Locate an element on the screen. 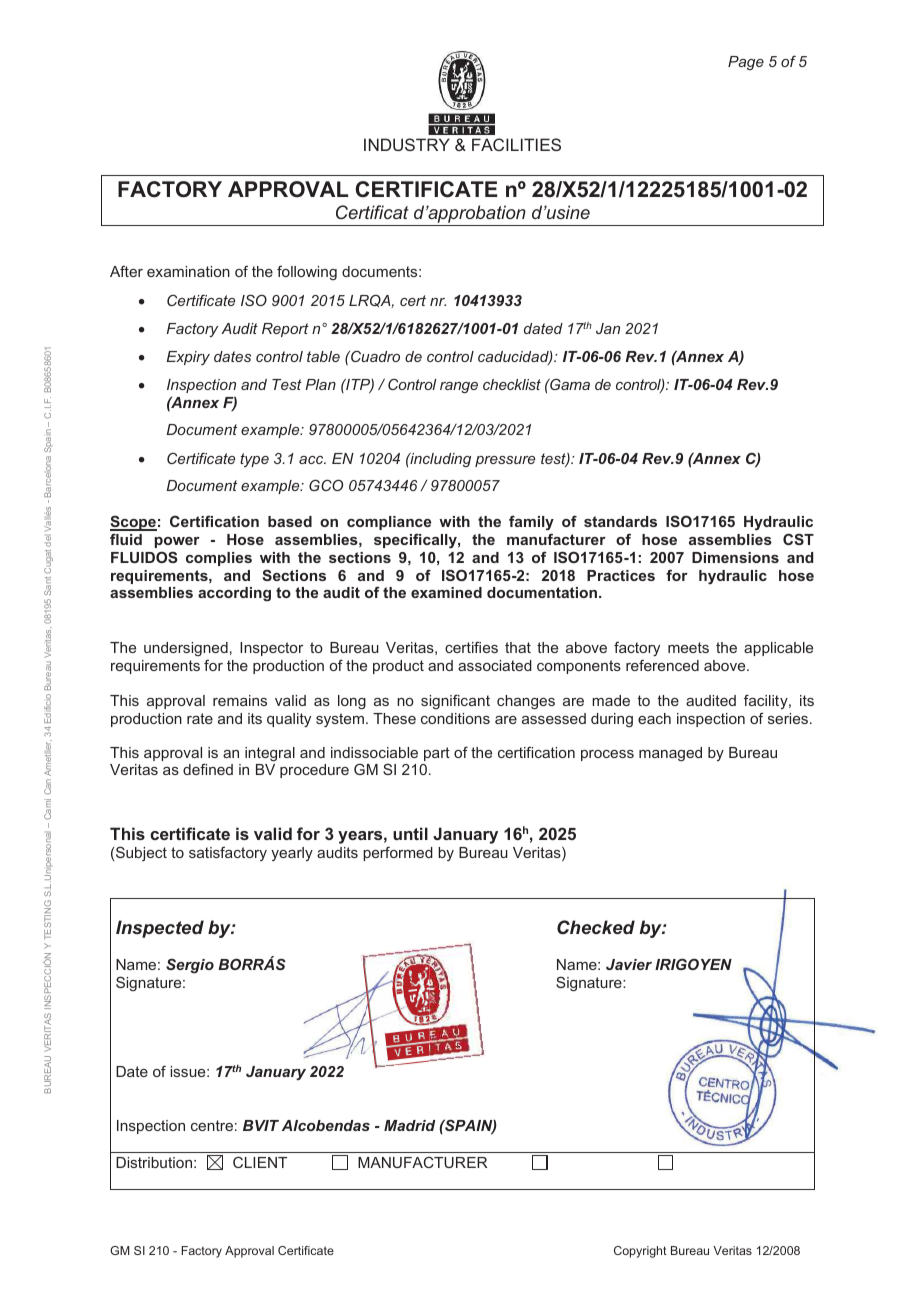 The height and width of the screenshot is (1308, 924). Madrid is located at coordinates (410, 1125).
